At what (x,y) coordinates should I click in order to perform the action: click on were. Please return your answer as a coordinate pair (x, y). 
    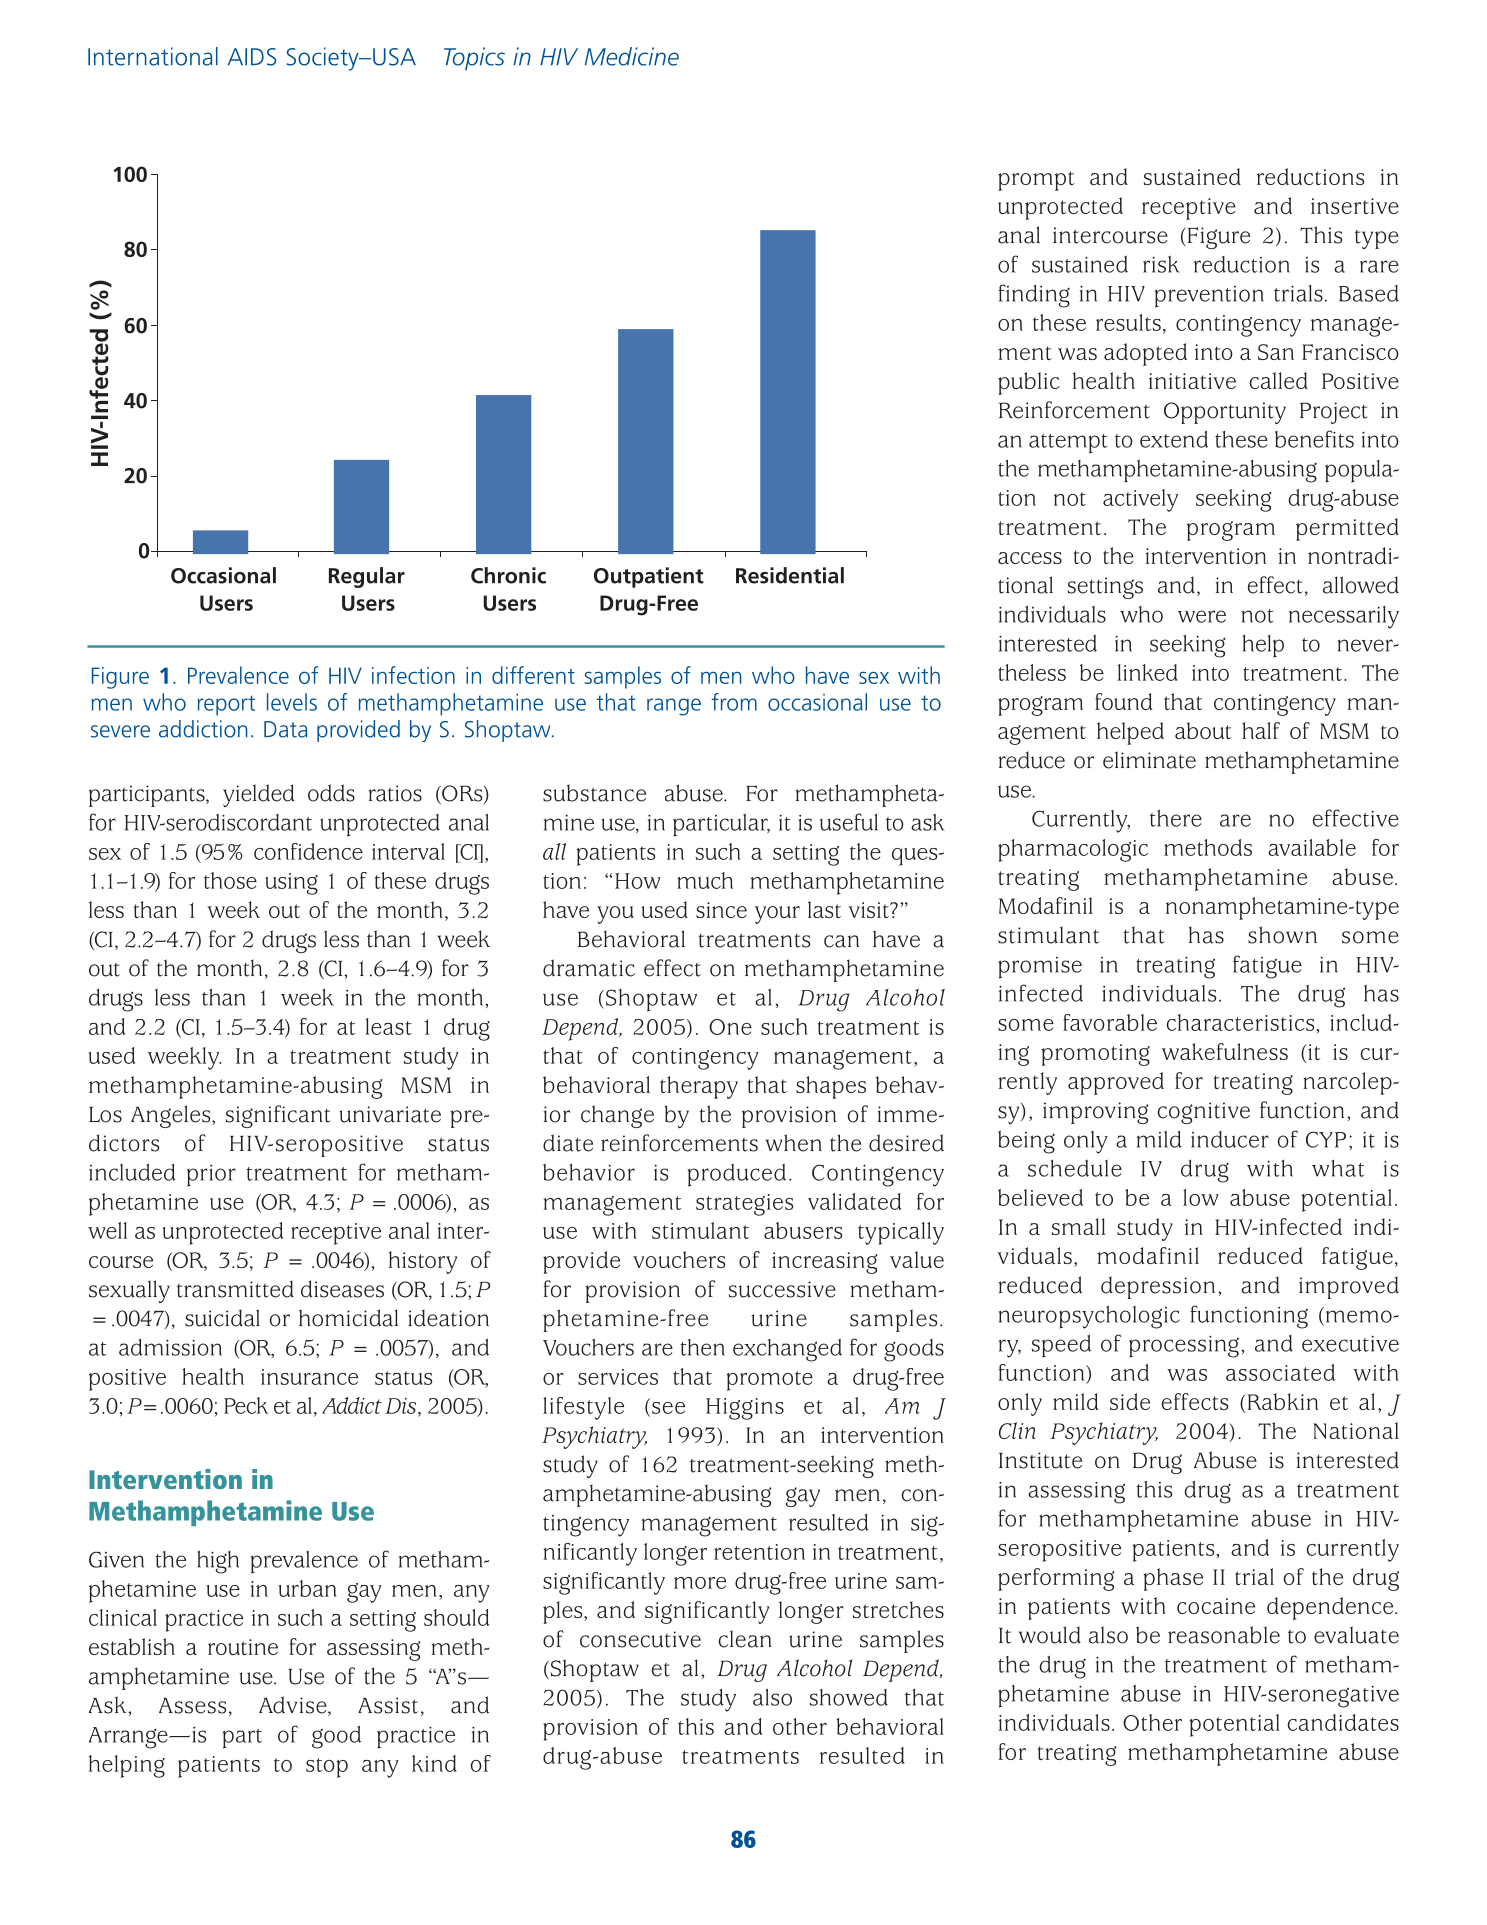
    Looking at the image, I should click on (1202, 616).
